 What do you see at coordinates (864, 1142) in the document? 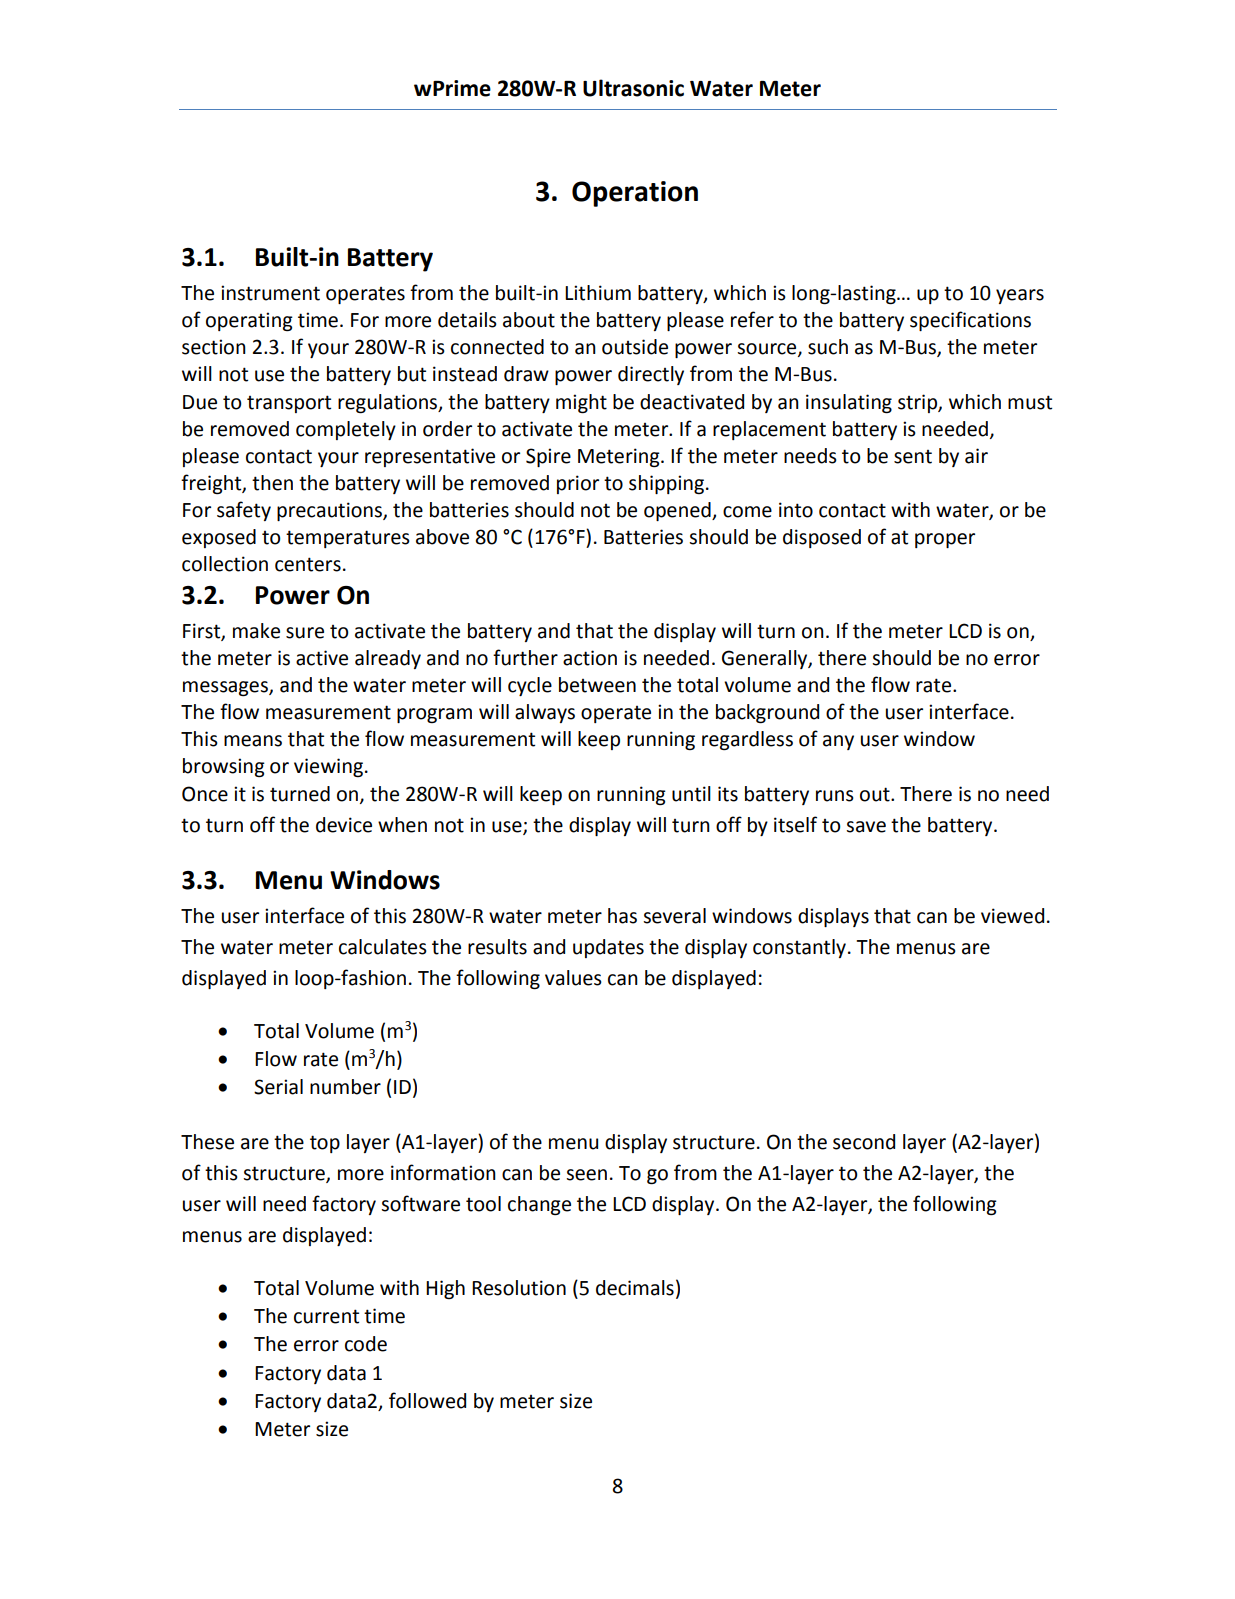
I see `second` at bounding box center [864, 1142].
